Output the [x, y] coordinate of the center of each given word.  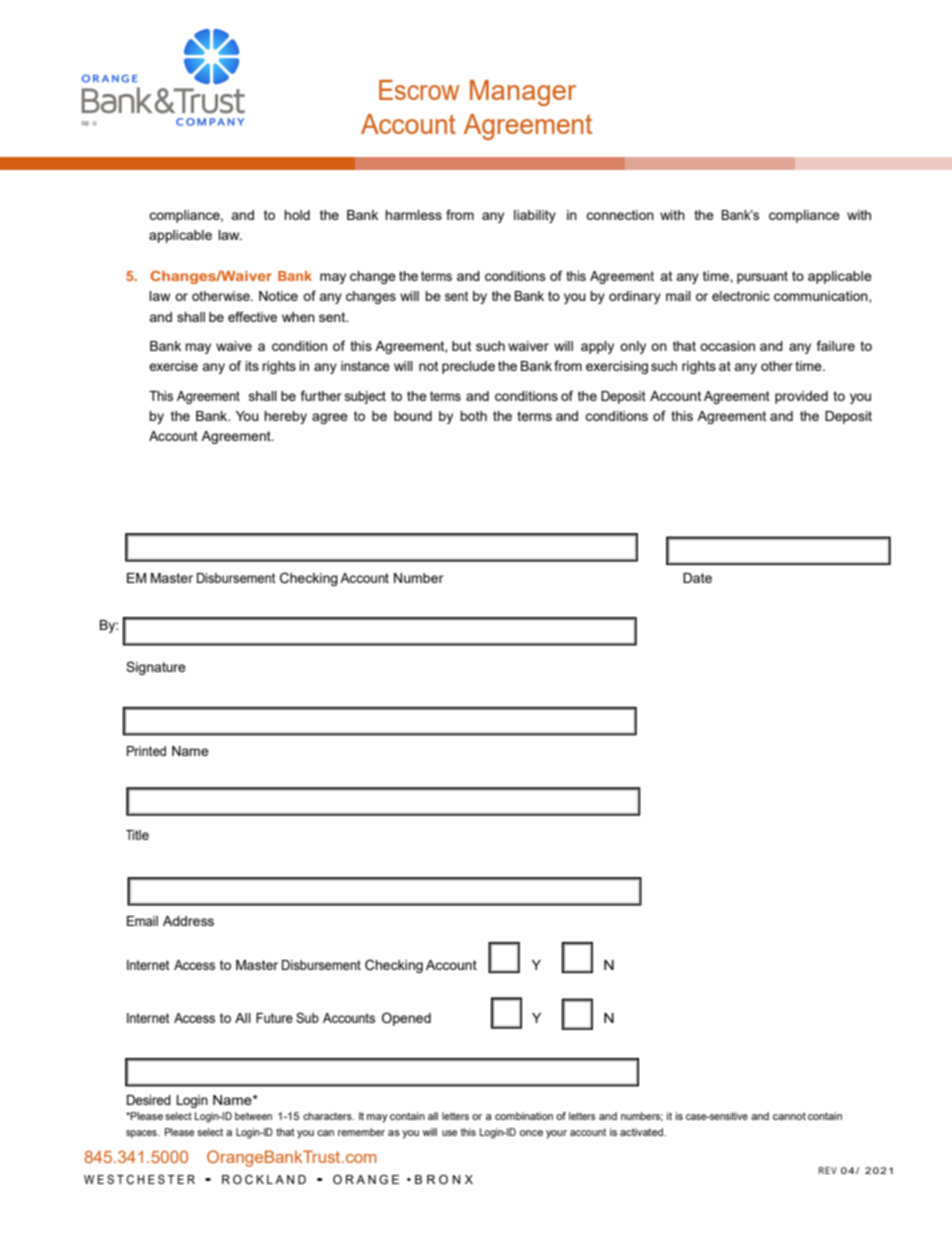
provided [801, 397]
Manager [523, 93]
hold [297, 215]
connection [620, 215]
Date [697, 578]
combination [524, 1116]
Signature [156, 668]
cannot [789, 1116]
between [253, 1116]
